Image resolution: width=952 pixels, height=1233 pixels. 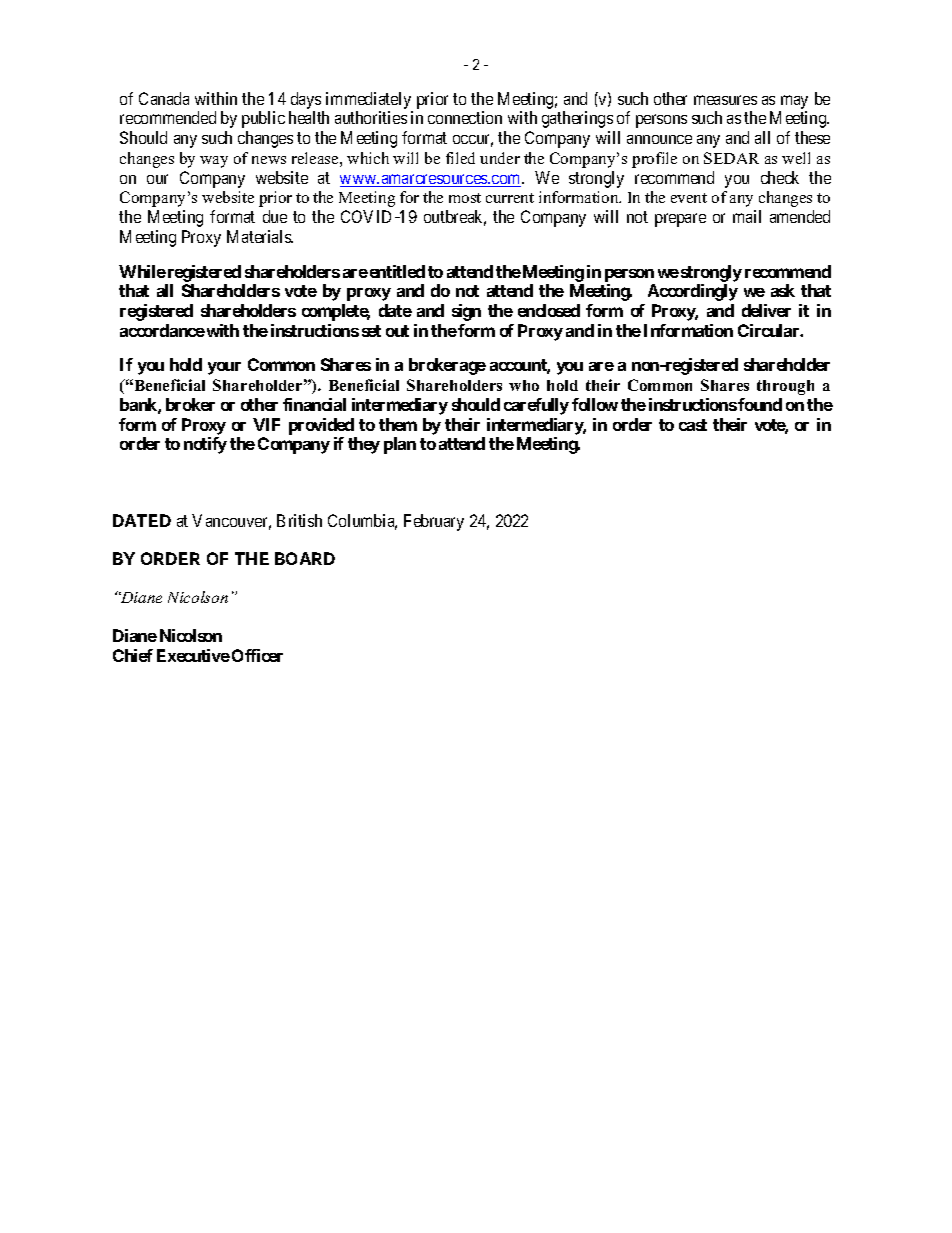 What do you see at coordinates (434, 522) in the screenshot?
I see `February` at bounding box center [434, 522].
